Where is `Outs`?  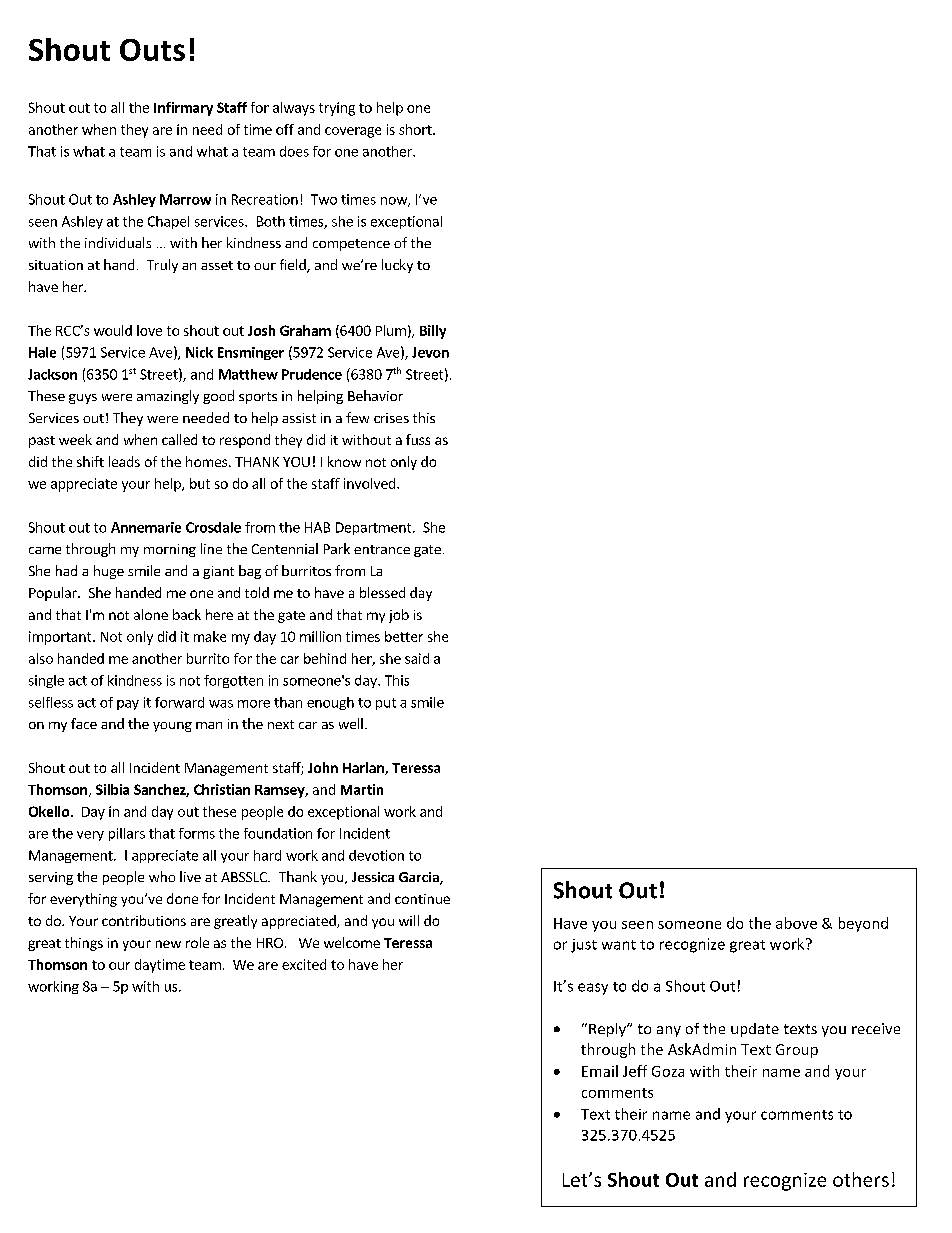 Outs is located at coordinates (152, 50).
